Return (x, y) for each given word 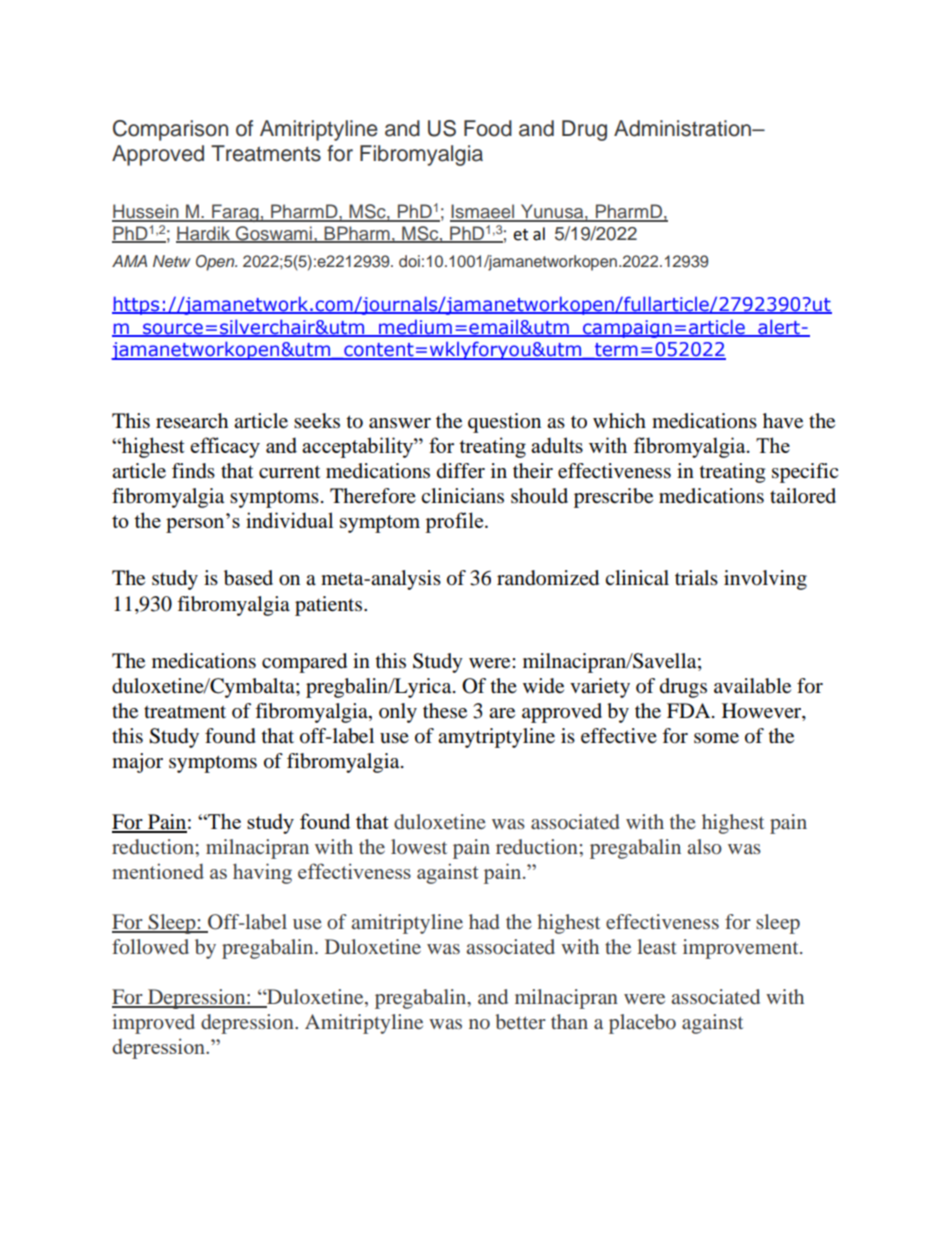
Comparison (170, 130)
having (262, 873)
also (705, 846)
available (752, 686)
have (783, 421)
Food (488, 128)
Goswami (274, 234)
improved (153, 1024)
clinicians (462, 496)
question (504, 423)
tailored (803, 496)
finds (193, 471)
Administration (683, 128)
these (445, 711)
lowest (419, 846)
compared (304, 663)
